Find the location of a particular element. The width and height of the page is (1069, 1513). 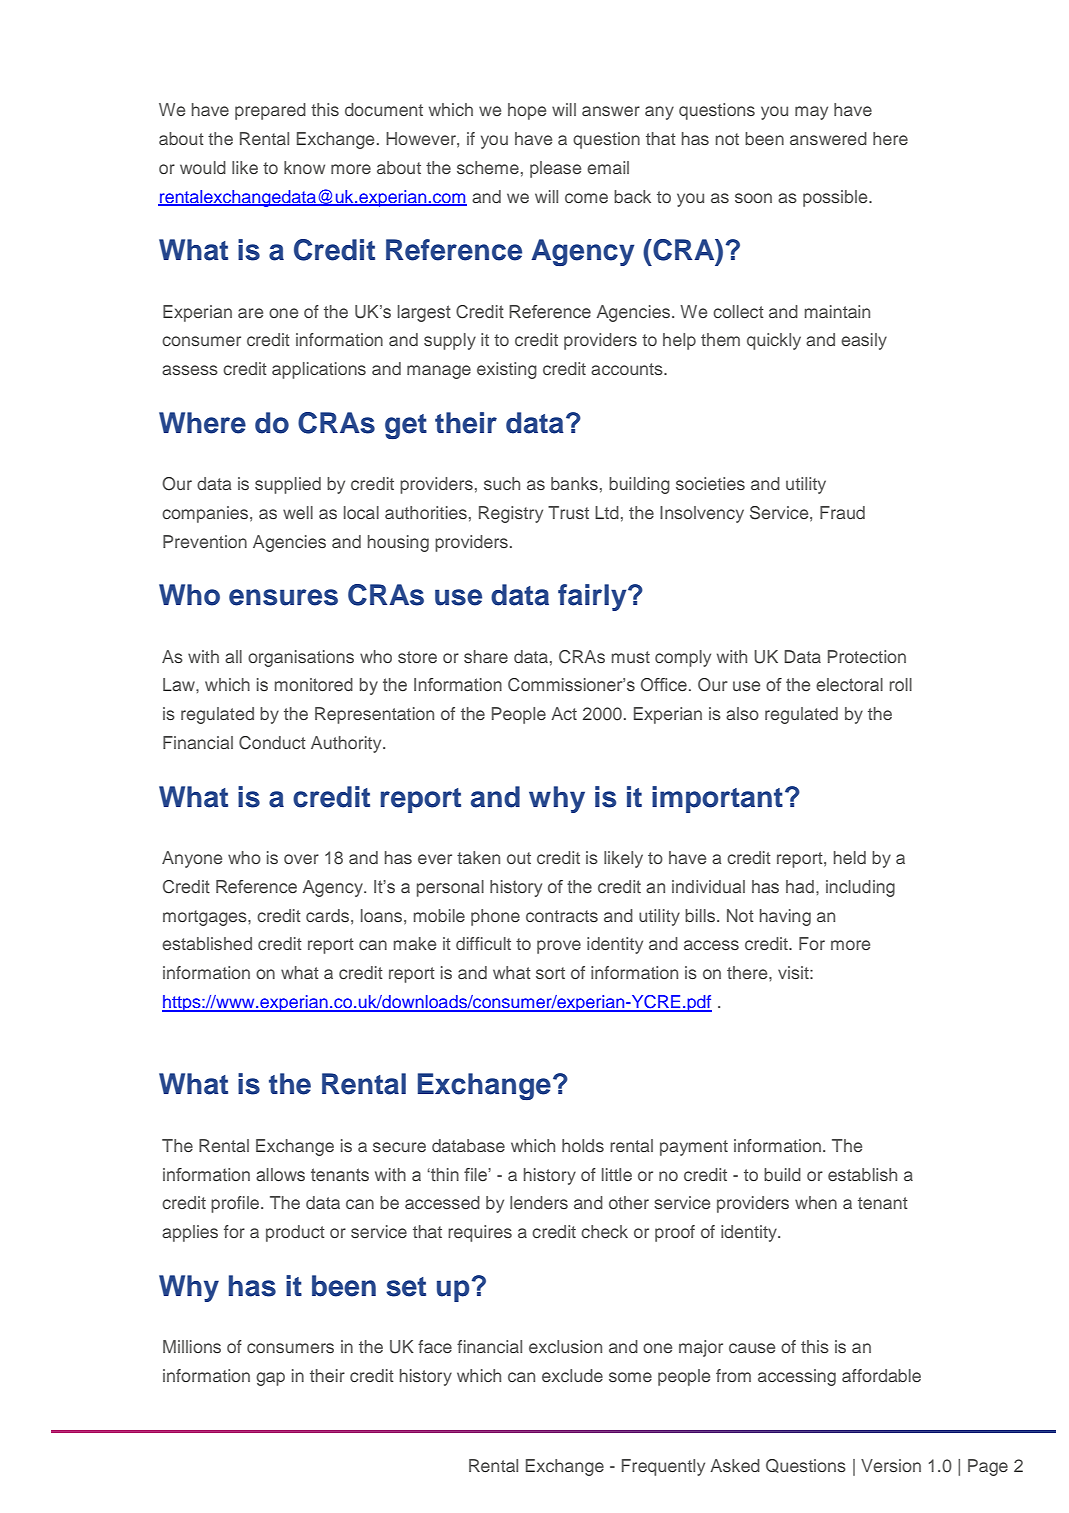

possible is located at coordinates (836, 198).
